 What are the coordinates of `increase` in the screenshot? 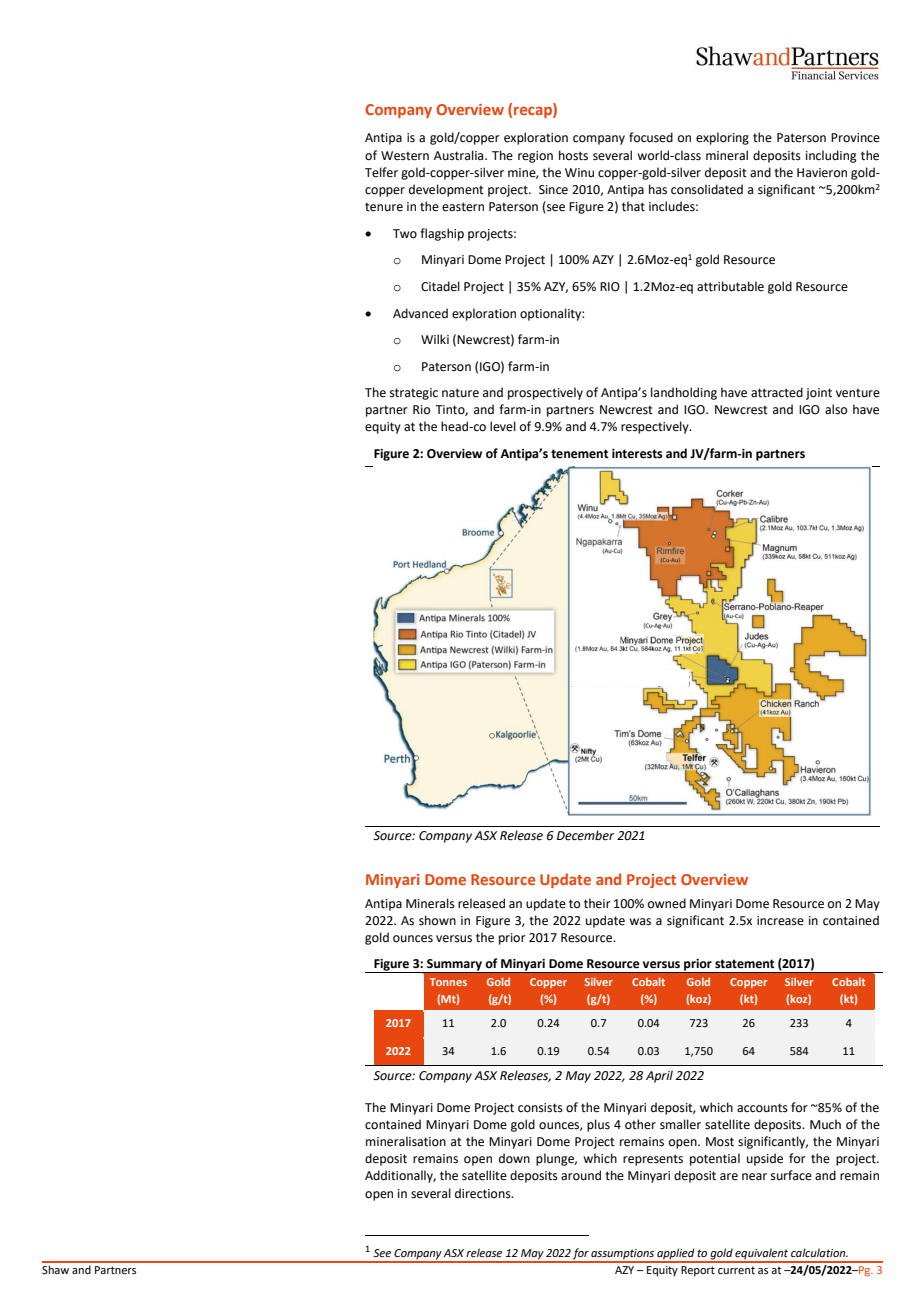 It's located at (780, 921).
